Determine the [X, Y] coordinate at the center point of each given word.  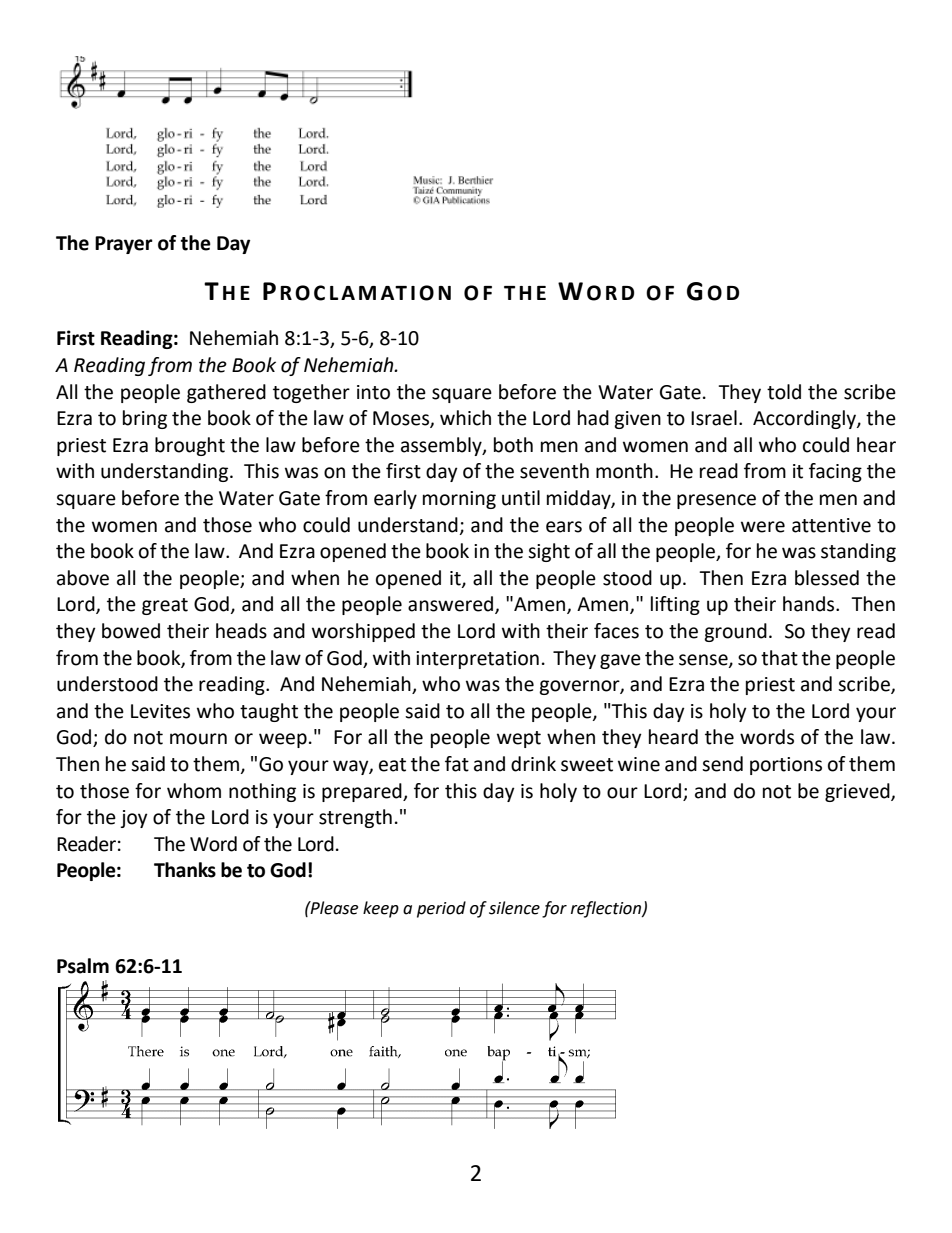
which [465, 418]
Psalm [83, 966]
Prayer [124, 245]
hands [810, 604]
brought [190, 446]
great [165, 606]
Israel [714, 418]
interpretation [477, 660]
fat [457, 764]
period [441, 909]
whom [194, 791]
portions [786, 766]
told [784, 392]
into [373, 392]
